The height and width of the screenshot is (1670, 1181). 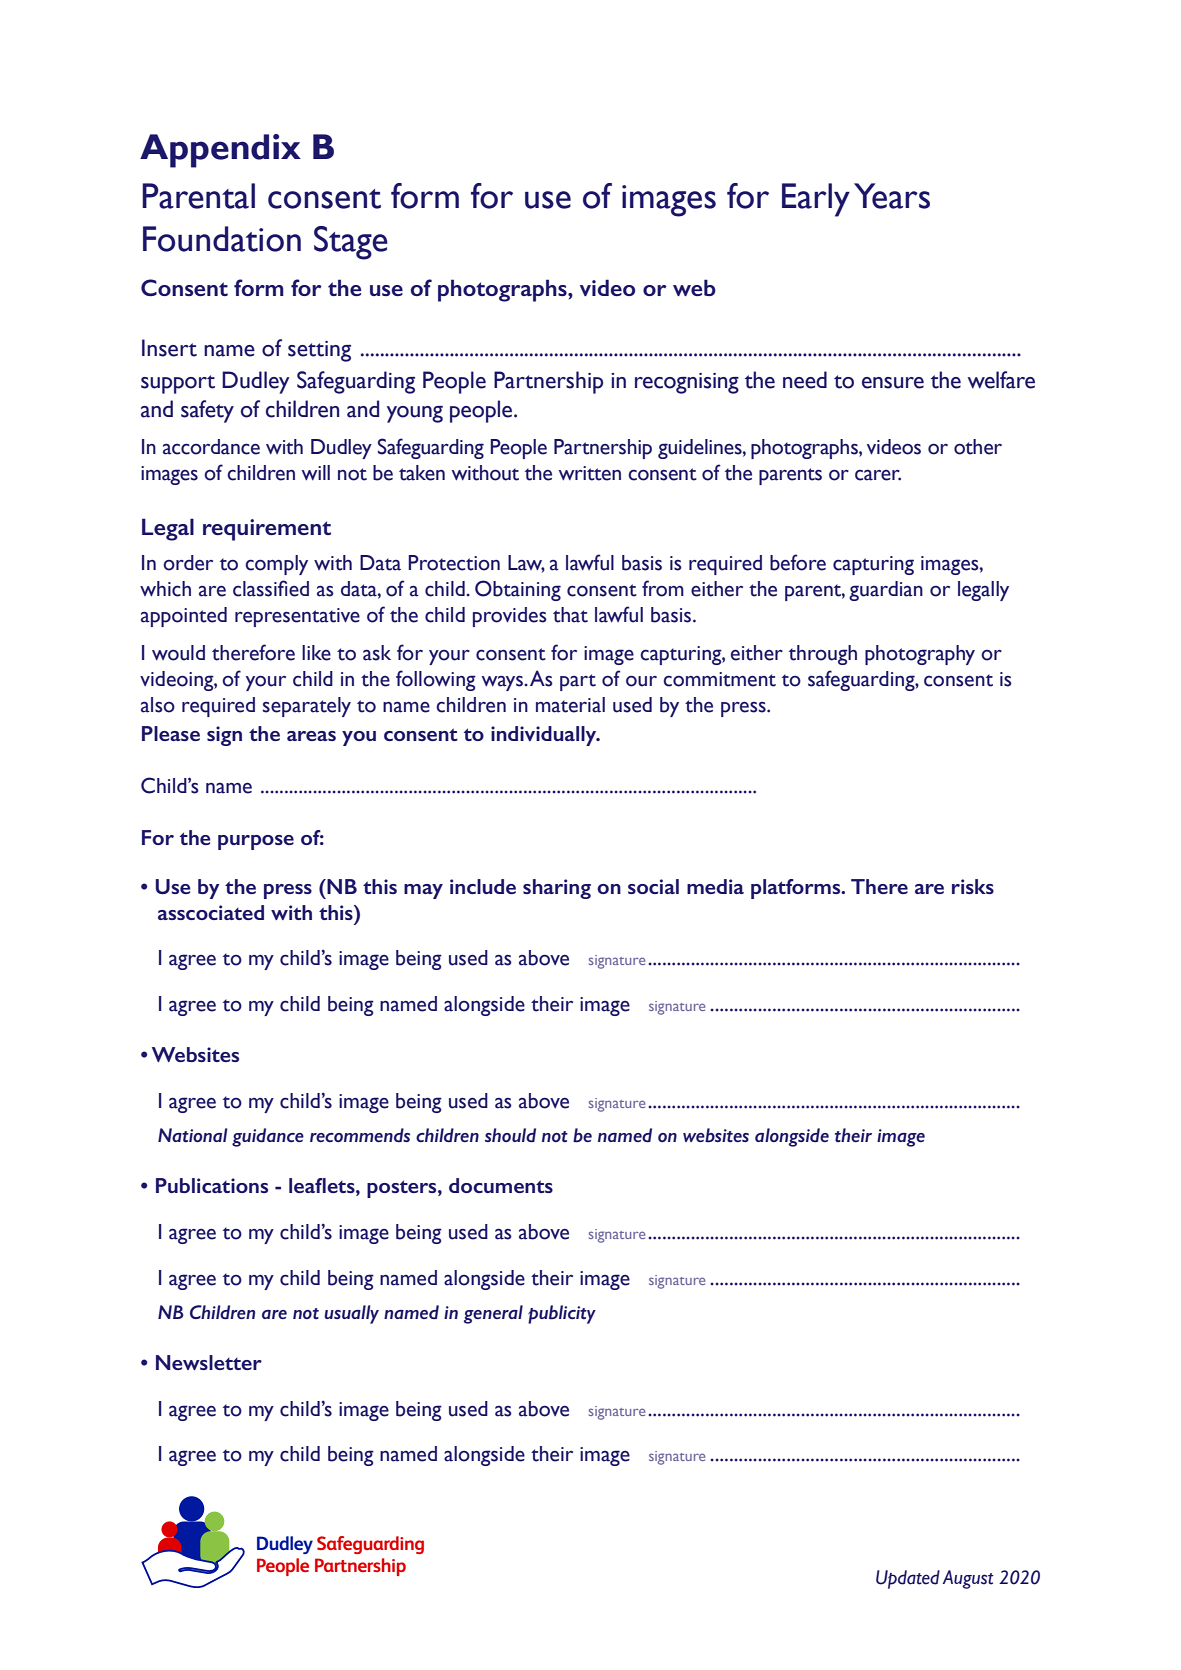 What do you see at coordinates (510, 1135) in the screenshot?
I see `should` at bounding box center [510, 1135].
